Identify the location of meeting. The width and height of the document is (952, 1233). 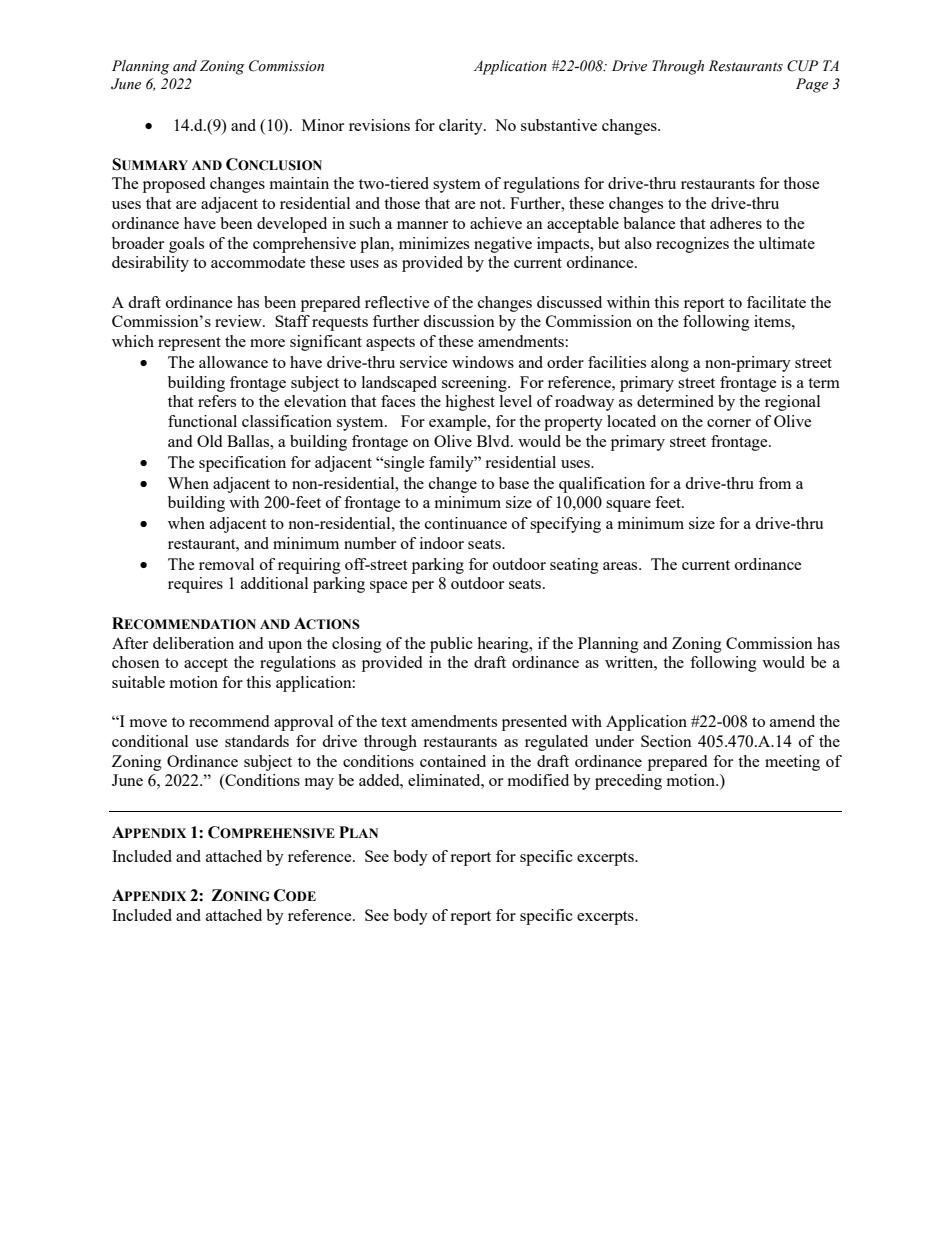
(792, 763).
